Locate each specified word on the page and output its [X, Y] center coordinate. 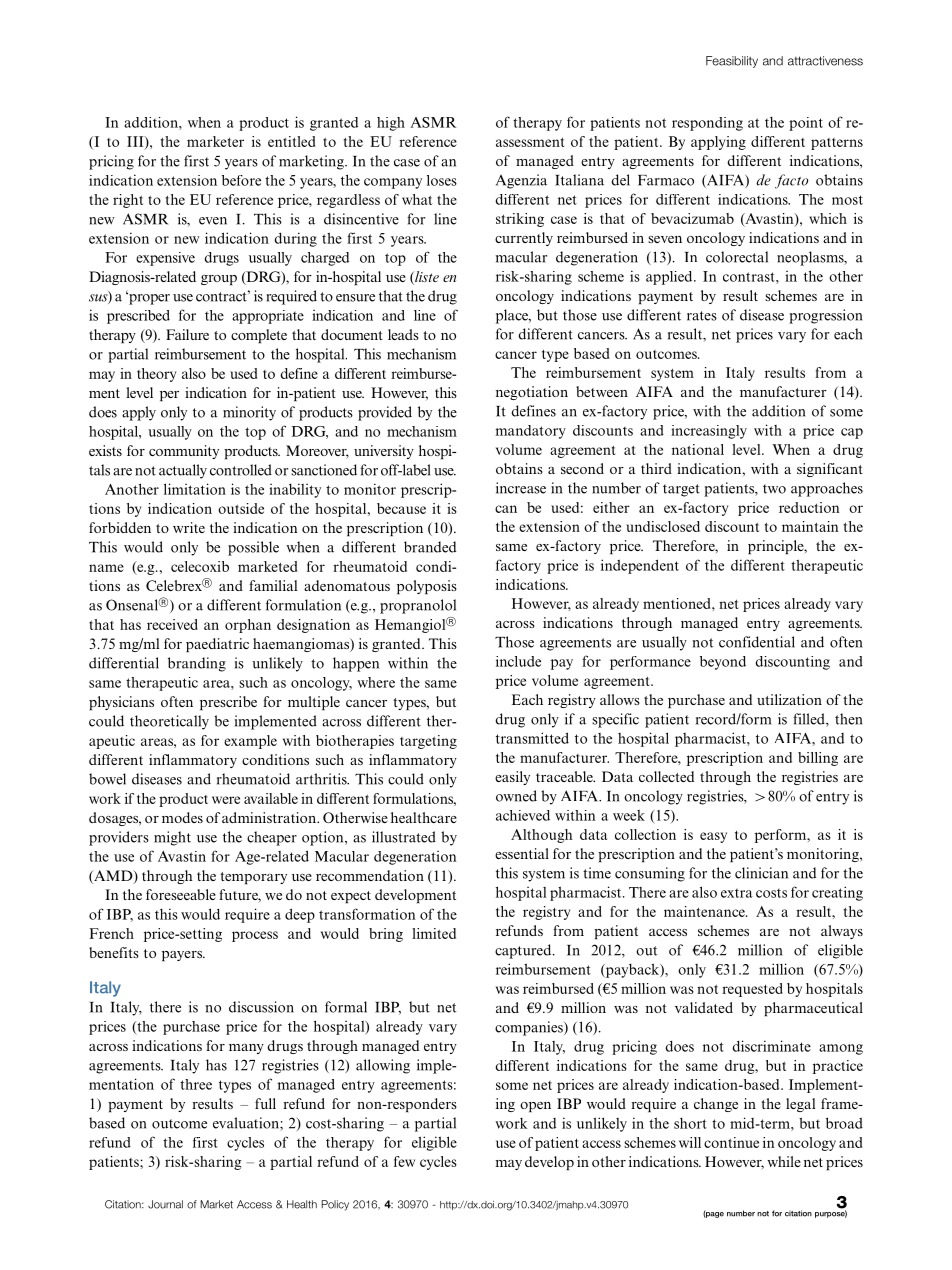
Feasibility [732, 62]
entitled [291, 141]
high [391, 124]
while [784, 1161]
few [404, 1161]
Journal [165, 1204]
